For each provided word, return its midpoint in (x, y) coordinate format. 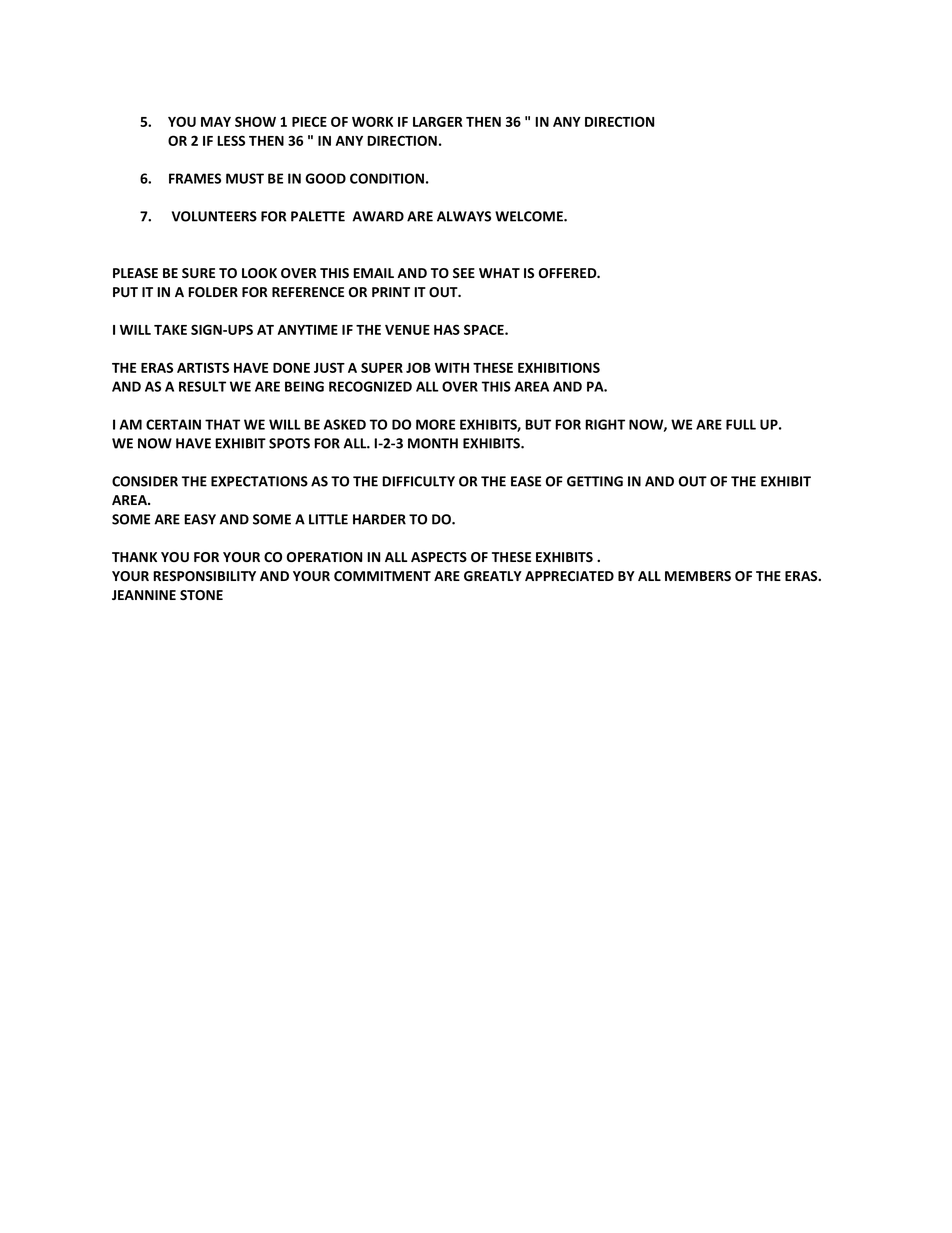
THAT (222, 424)
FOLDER (213, 292)
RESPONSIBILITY (204, 576)
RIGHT (605, 424)
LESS (231, 140)
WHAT (499, 273)
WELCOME (530, 216)
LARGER (438, 121)
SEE (464, 273)
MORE (435, 424)
